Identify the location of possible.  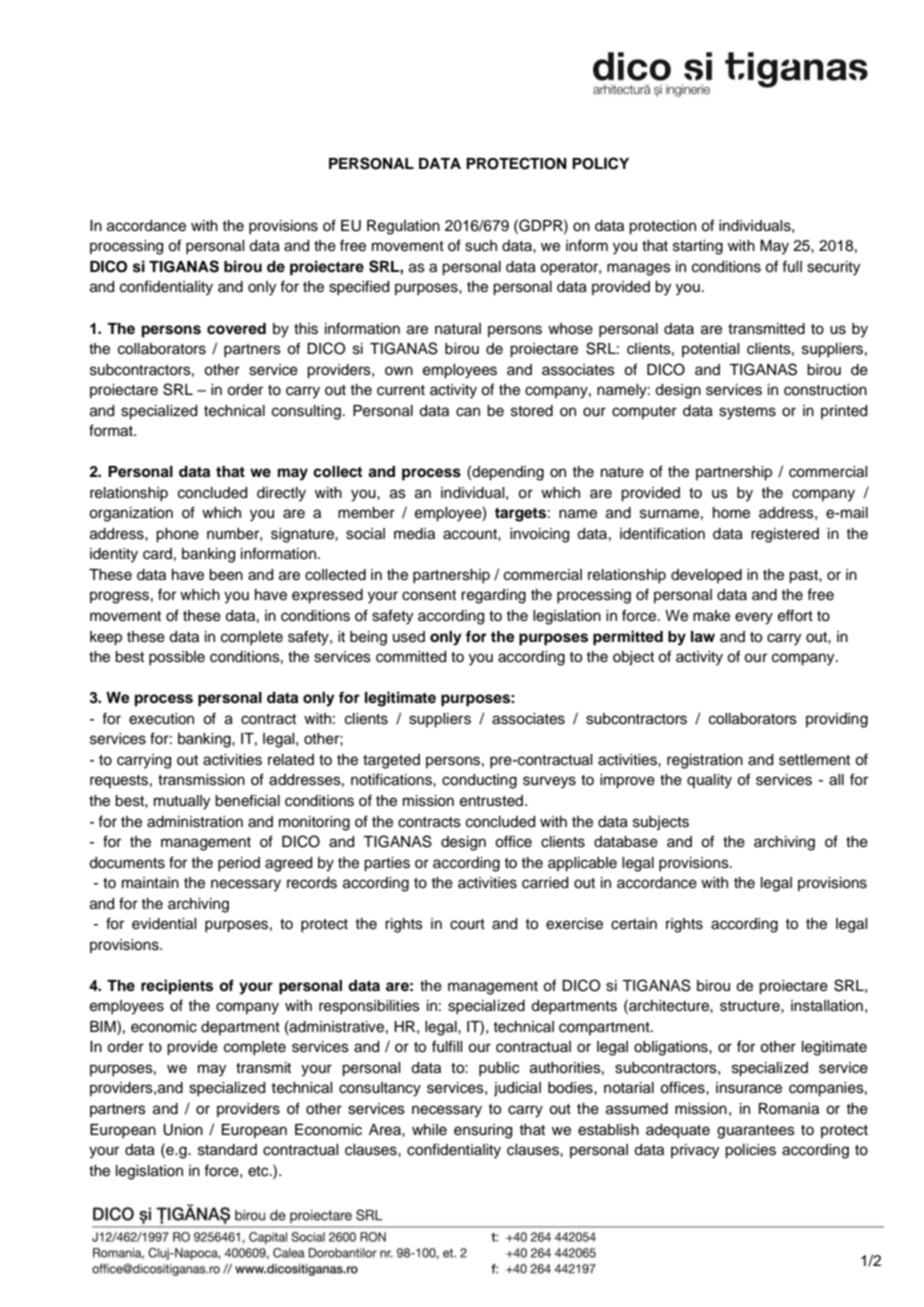
(177, 658).
